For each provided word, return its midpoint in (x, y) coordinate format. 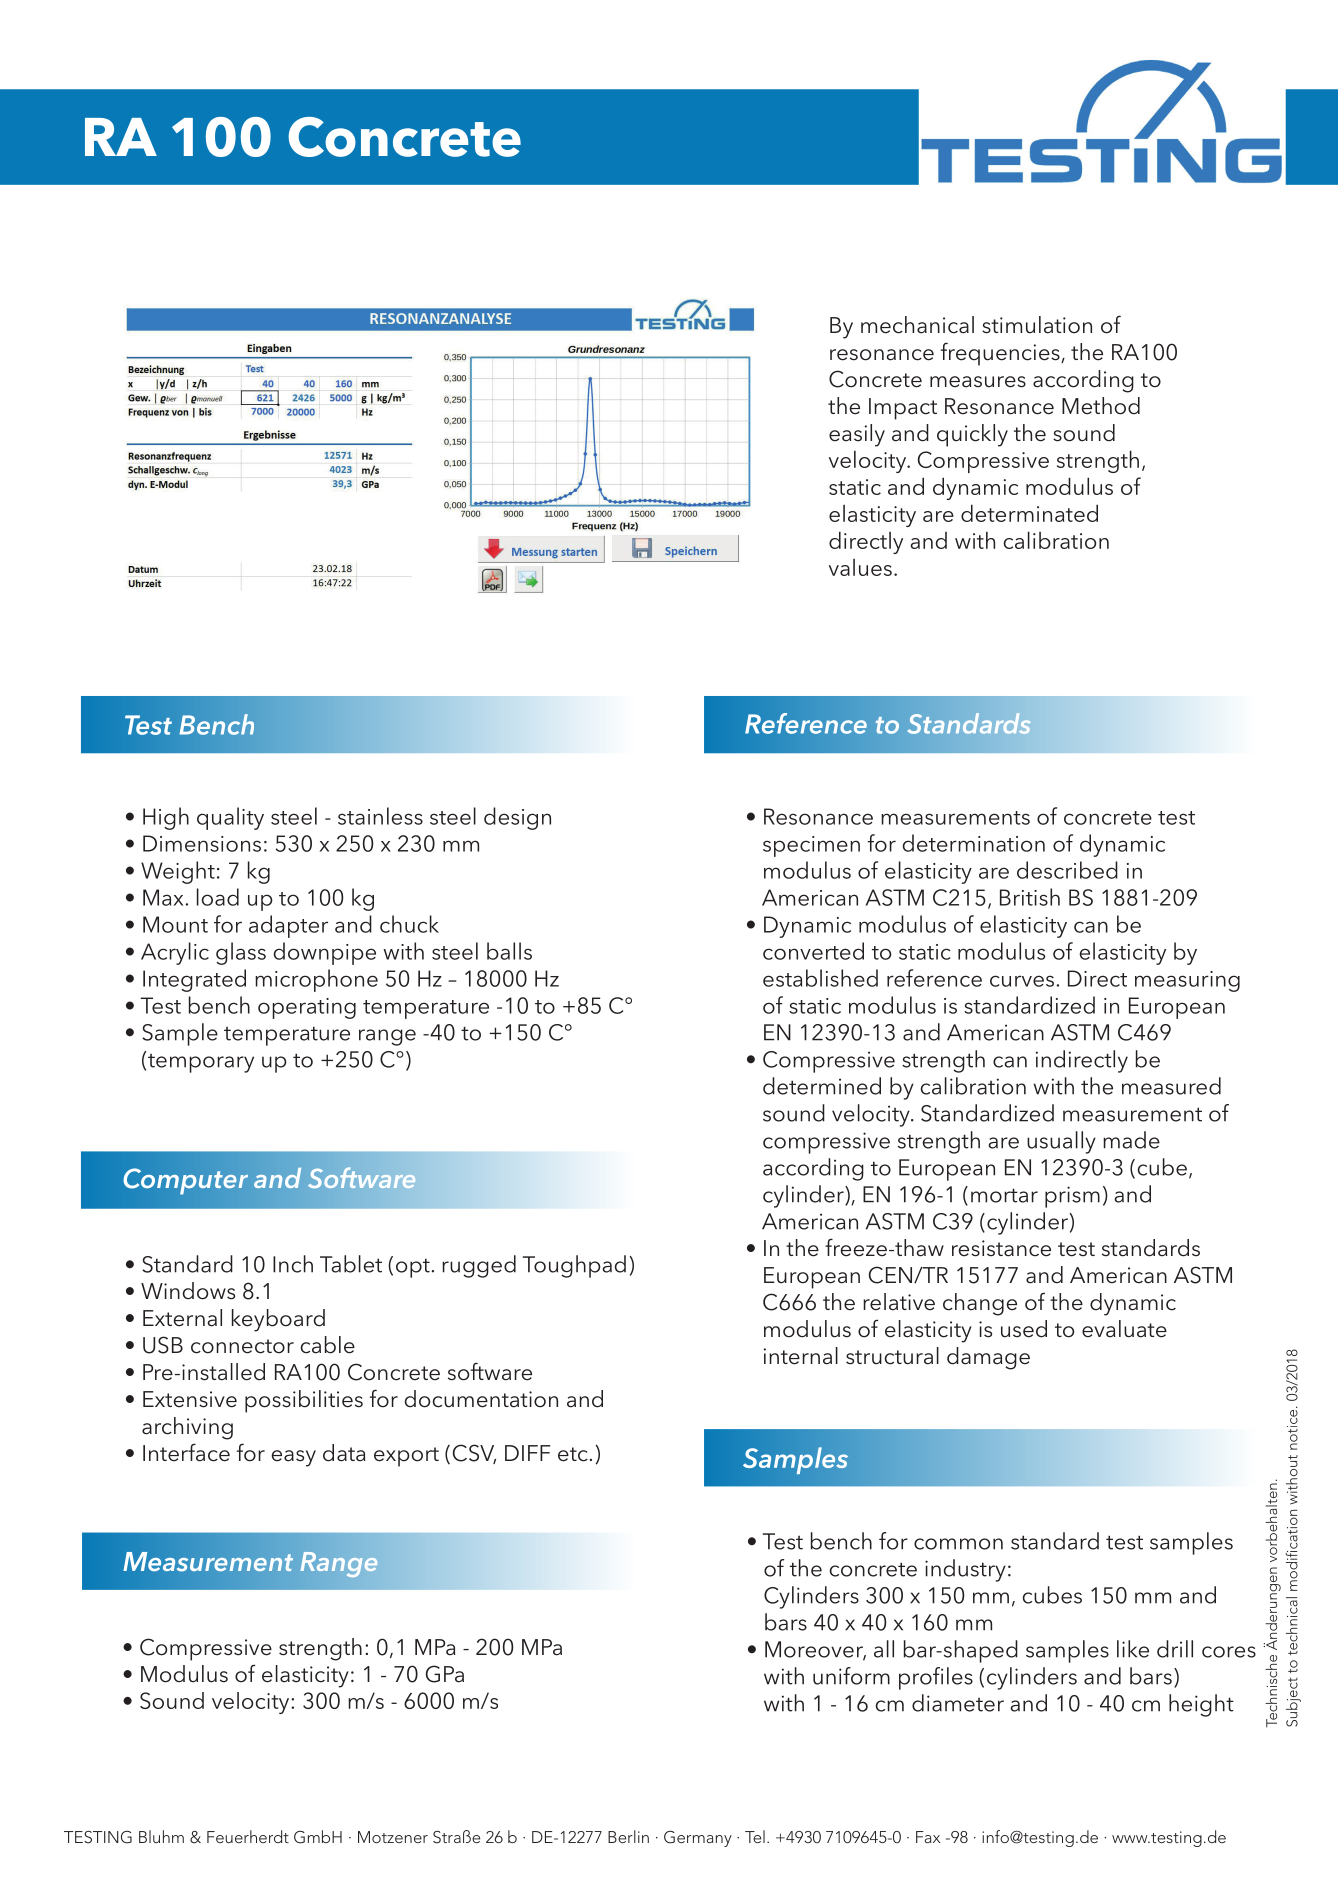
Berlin (628, 1836)
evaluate (1124, 1329)
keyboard (278, 1320)
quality (230, 818)
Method (1101, 406)
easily (857, 435)
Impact (903, 409)
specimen (811, 846)
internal (801, 1356)
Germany (698, 1839)
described (1067, 870)
